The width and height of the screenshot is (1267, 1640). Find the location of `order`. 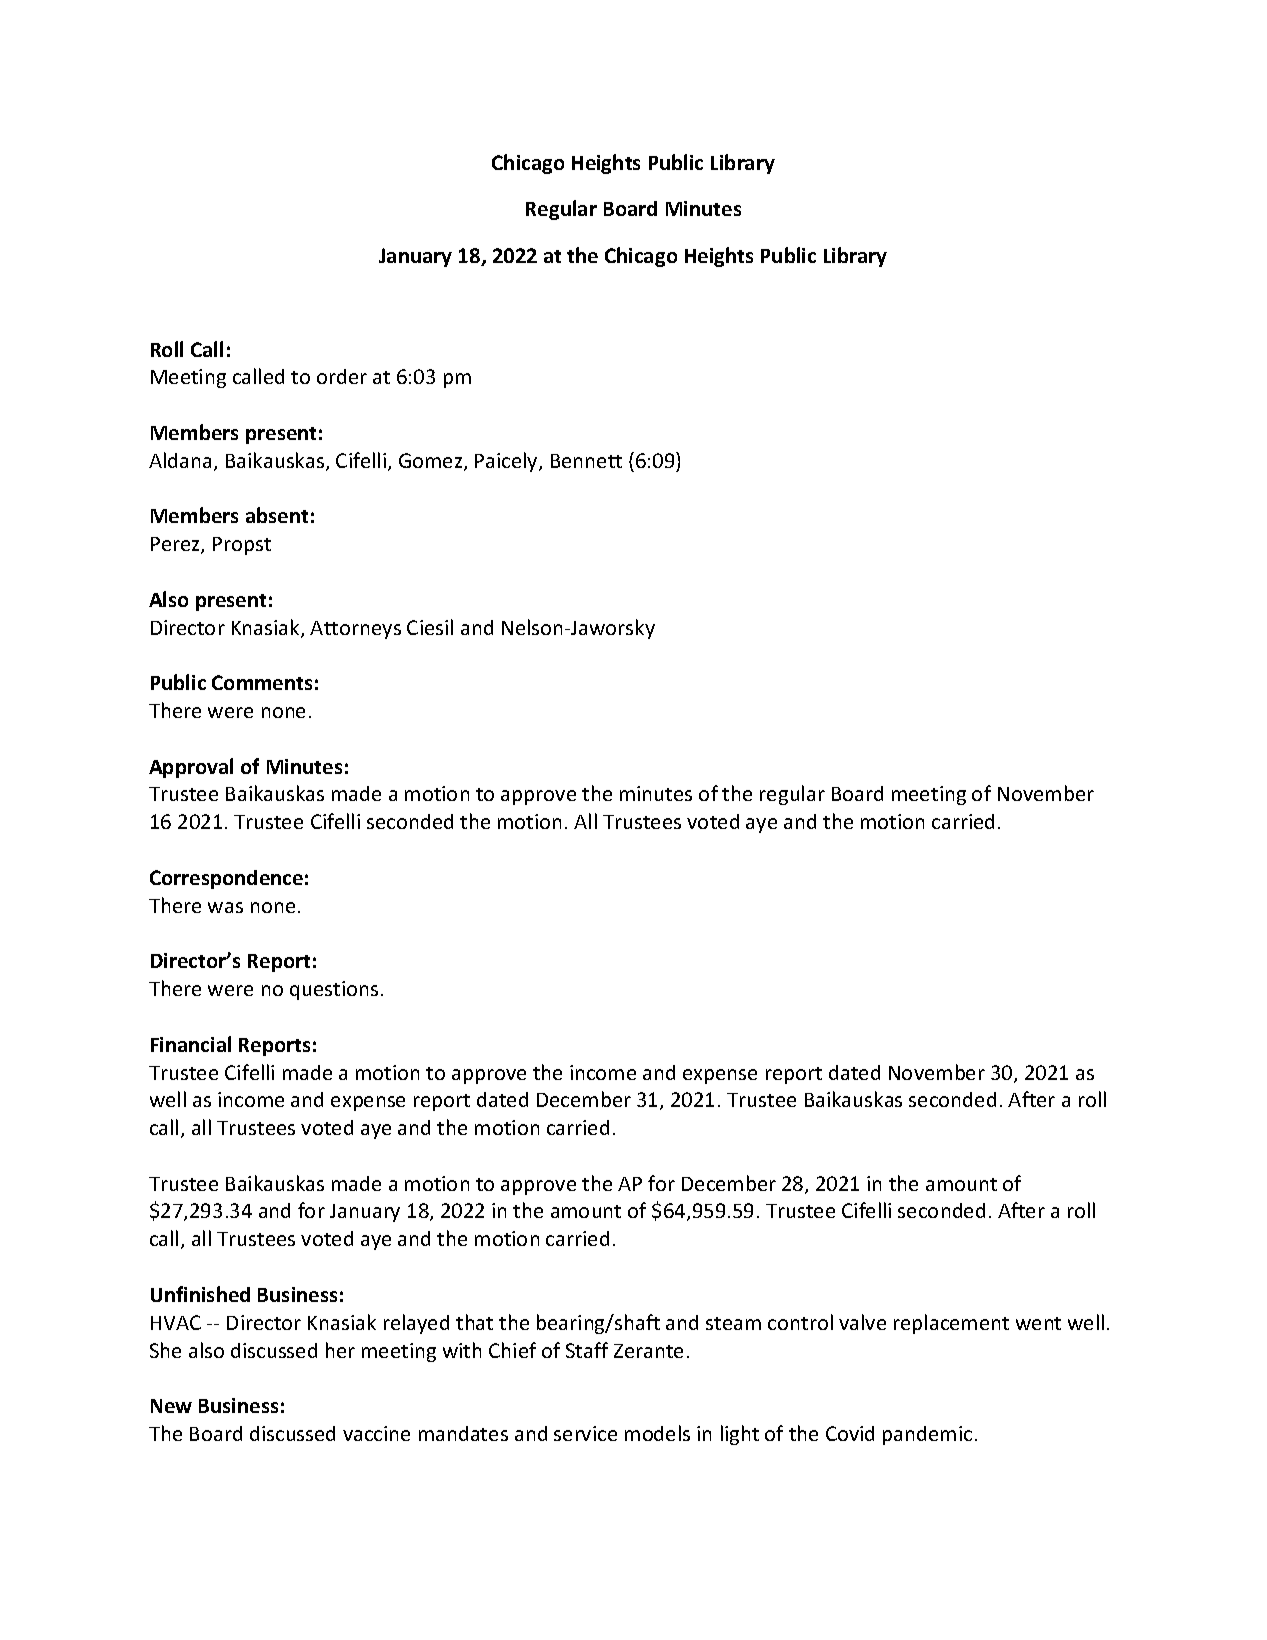

order is located at coordinates (342, 376).
